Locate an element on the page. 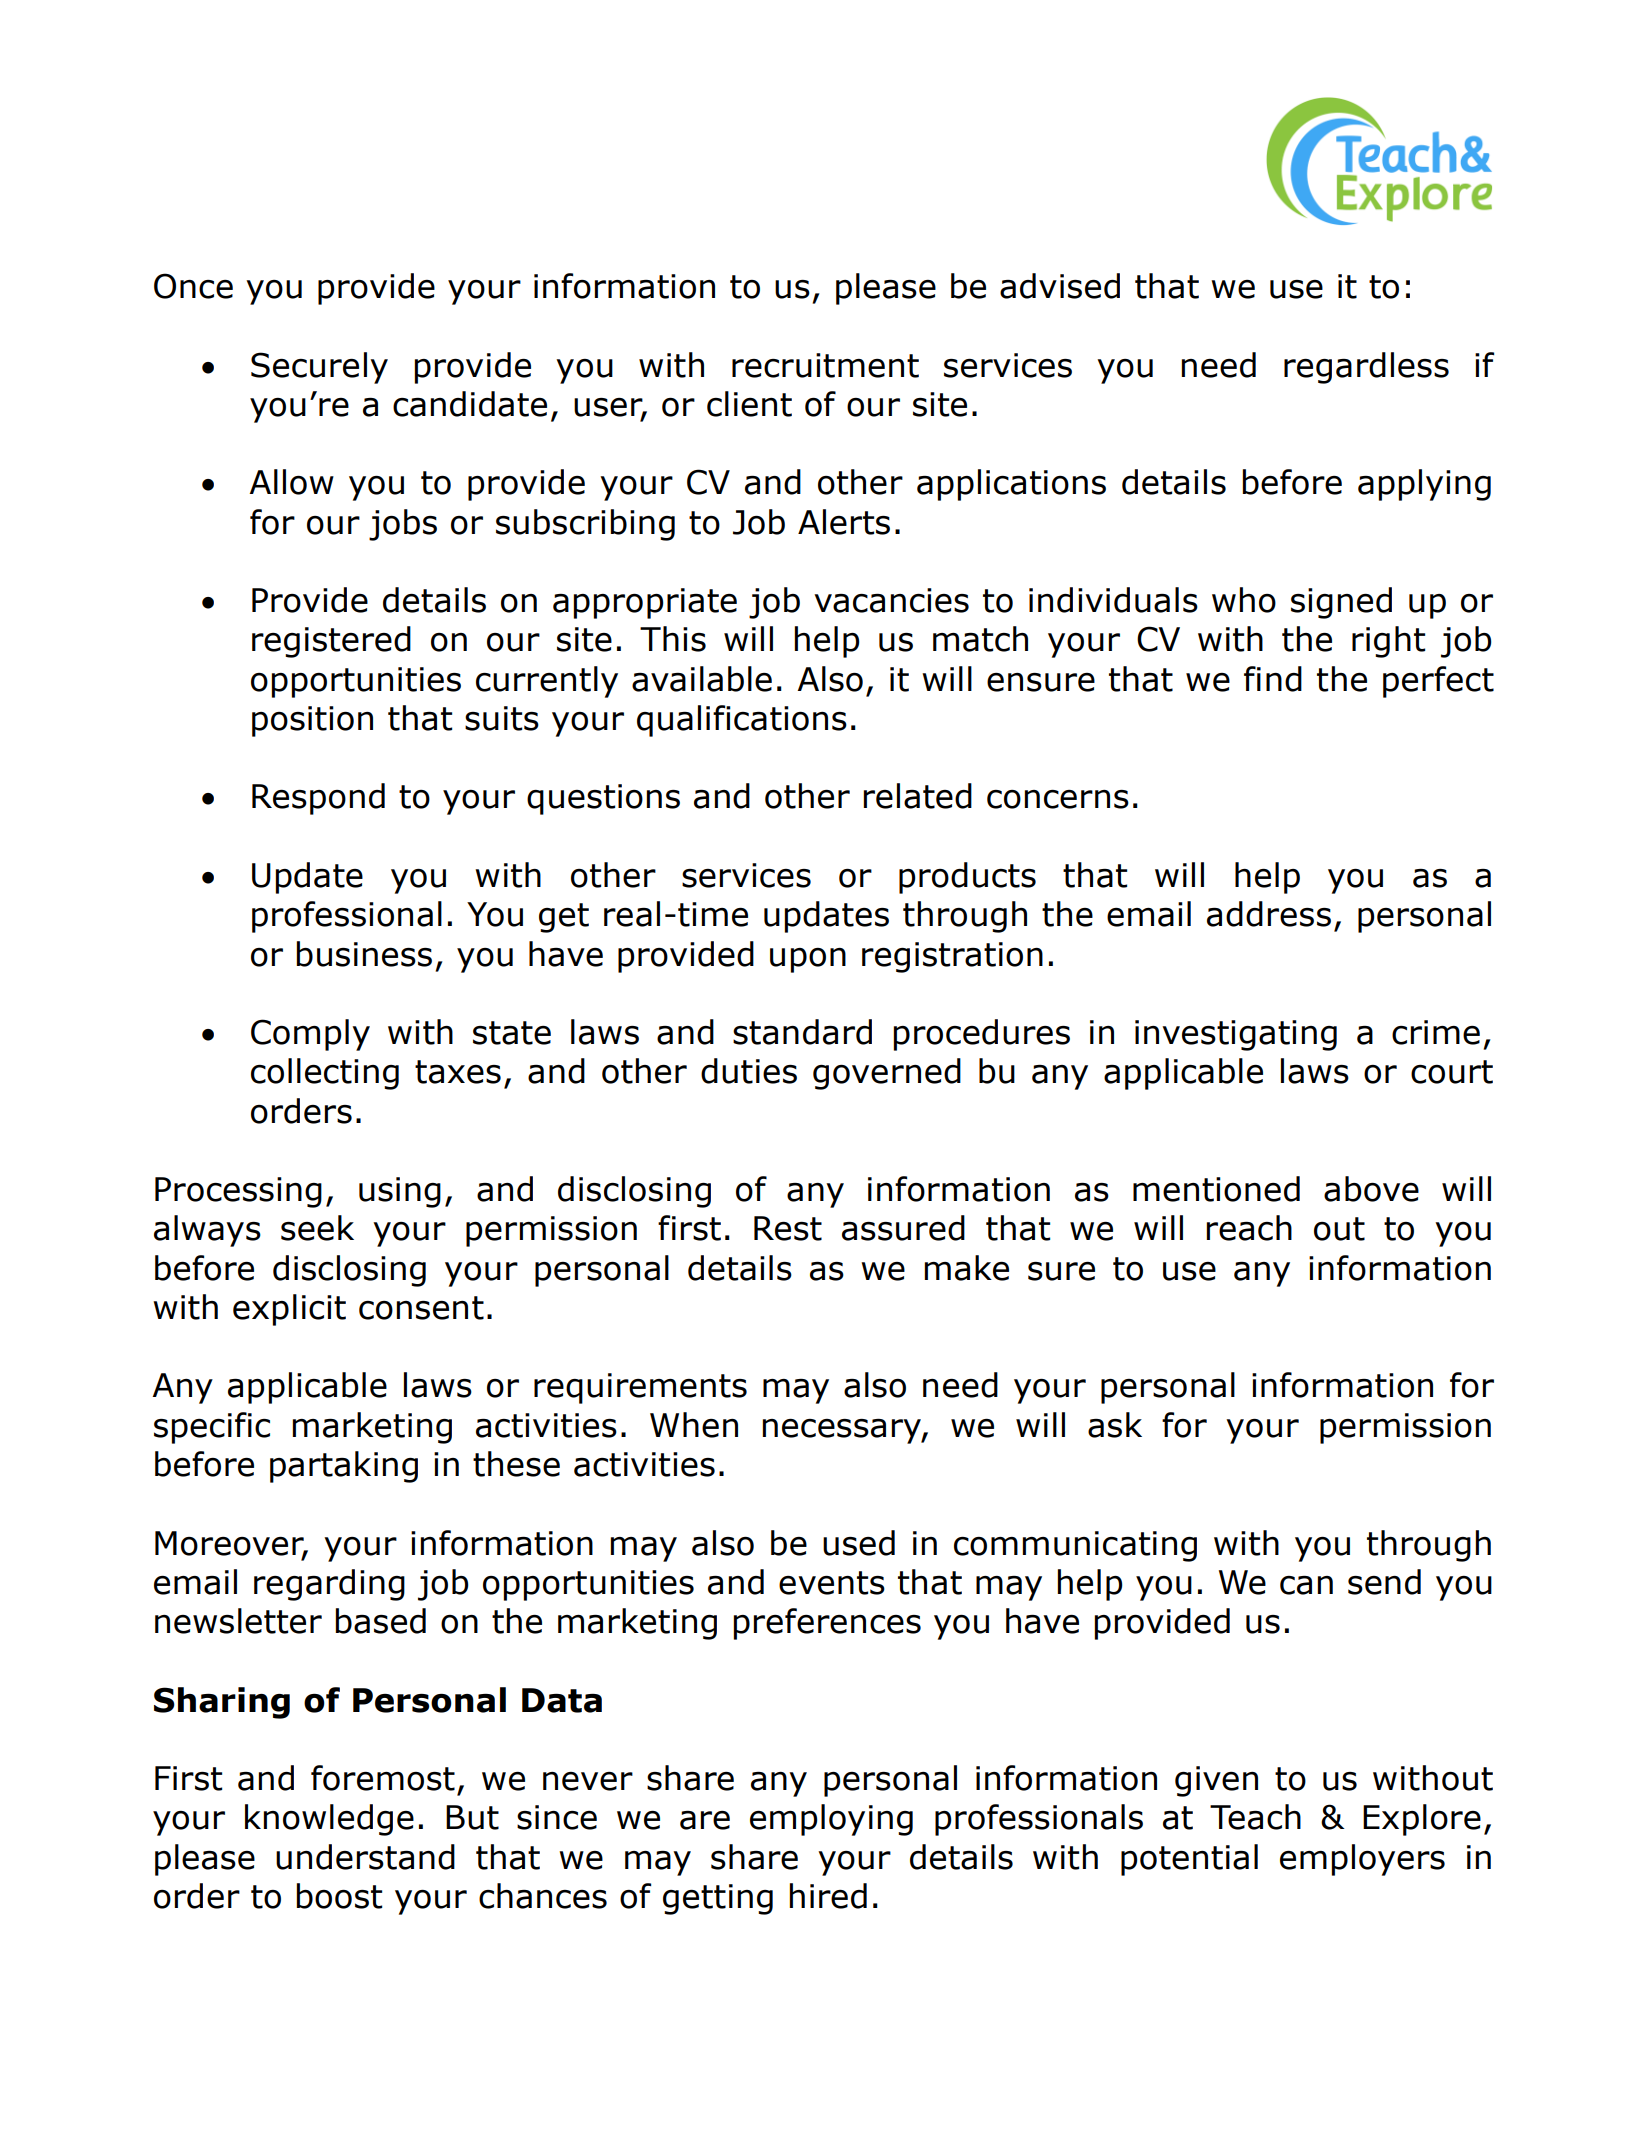  partaking is located at coordinates (344, 1467).
